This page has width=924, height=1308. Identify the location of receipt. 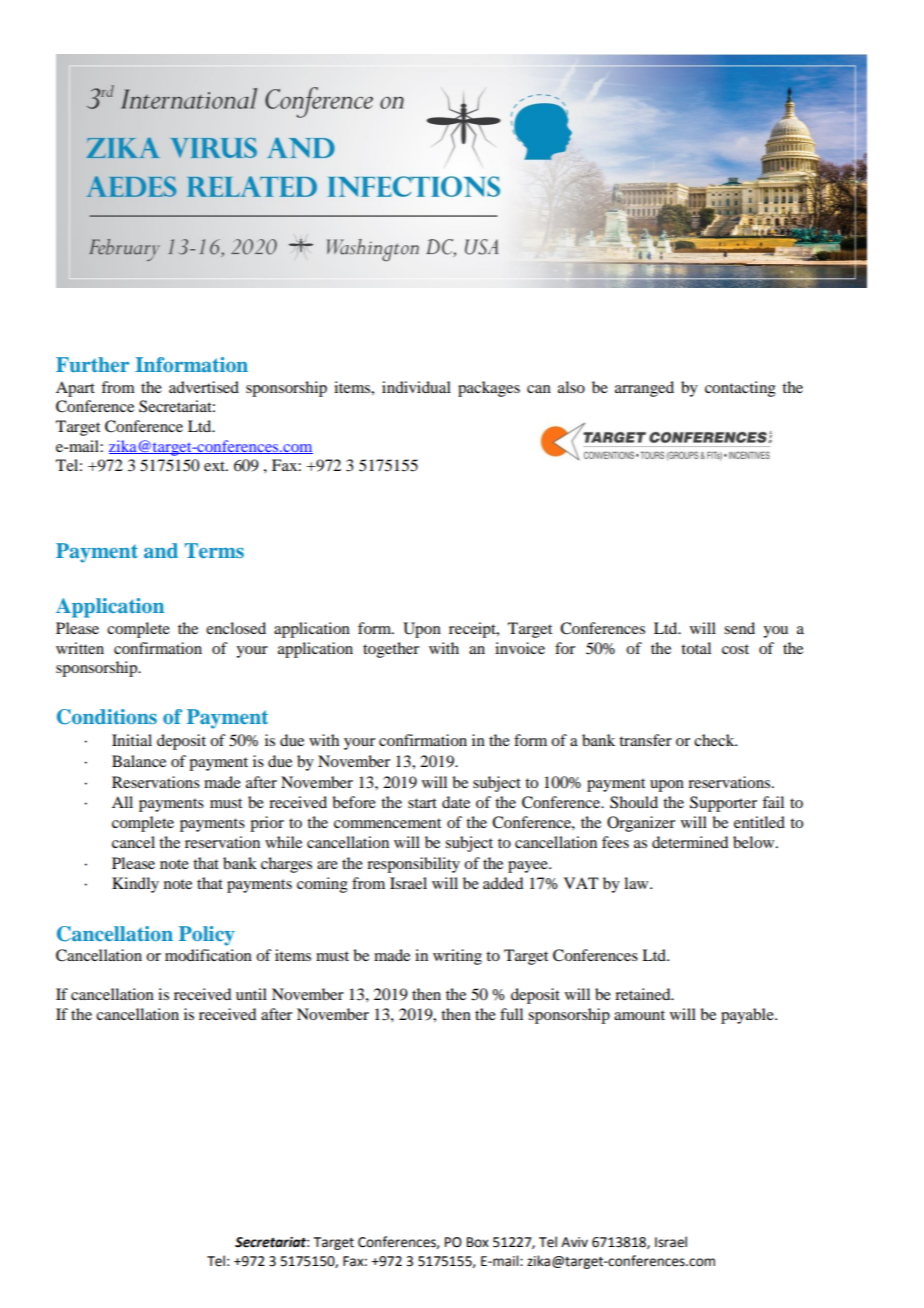
(473, 630).
